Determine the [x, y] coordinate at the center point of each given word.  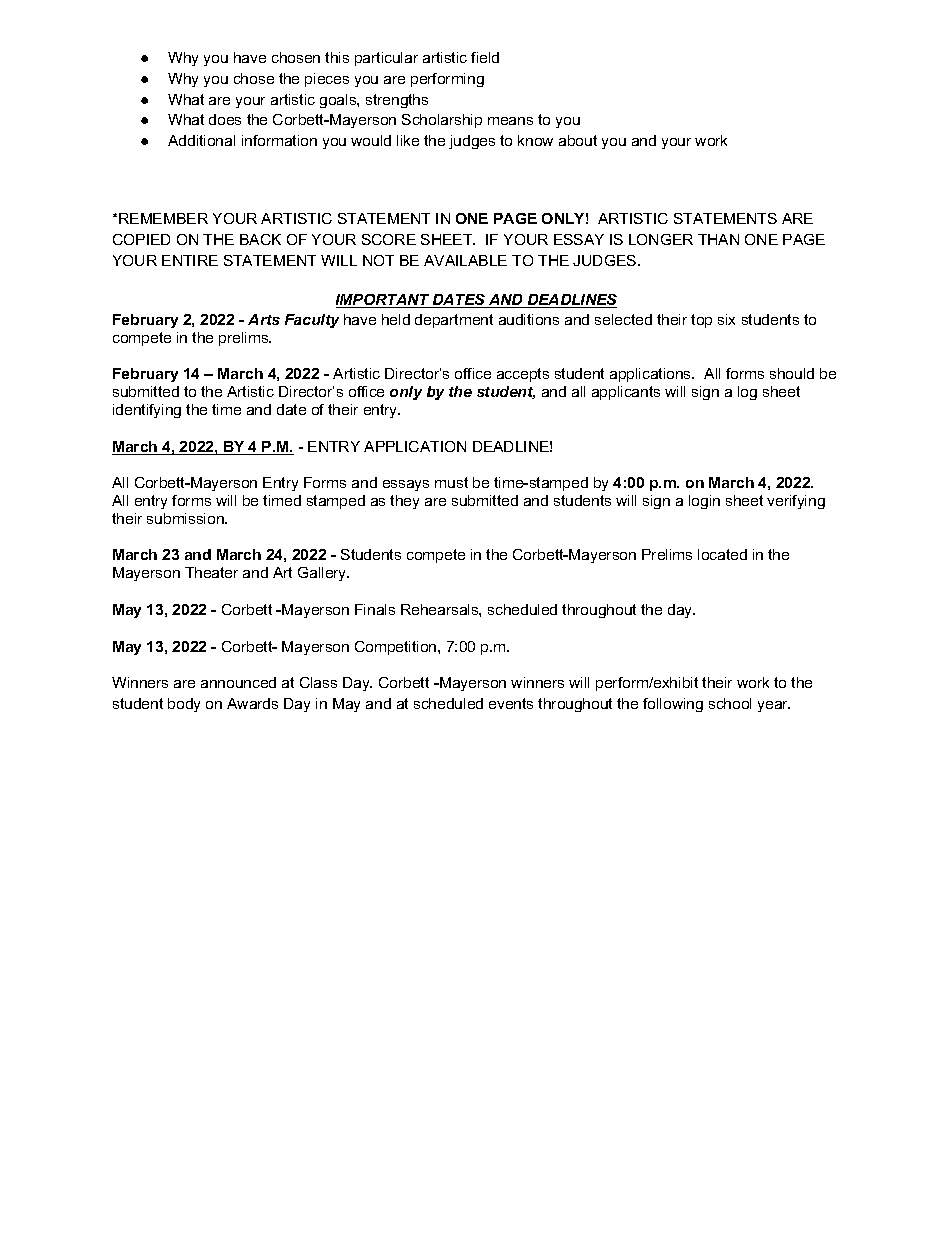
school [730, 703]
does [225, 119]
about [578, 140]
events [511, 703]
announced [238, 682]
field [485, 57]
